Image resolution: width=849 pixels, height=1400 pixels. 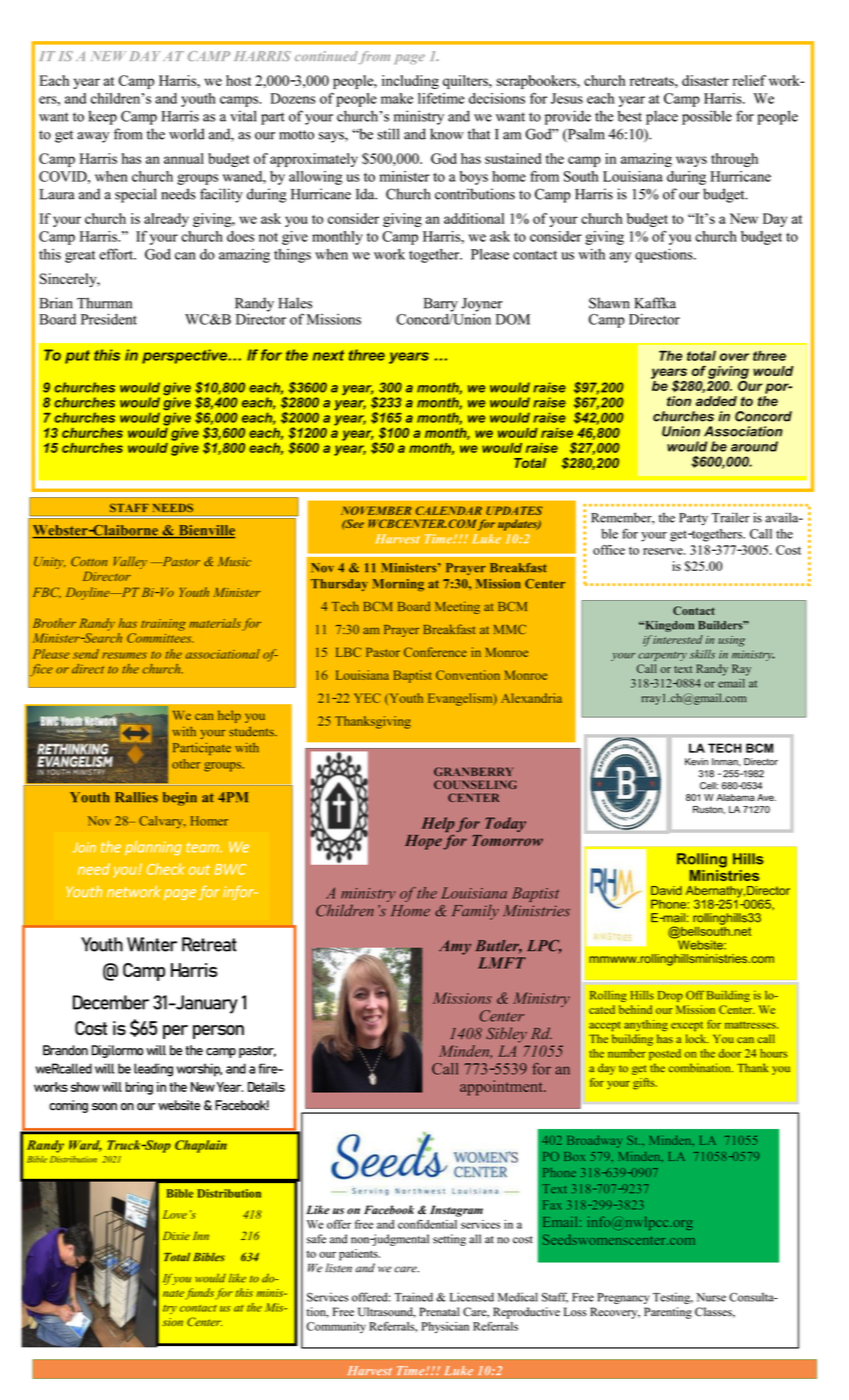 What do you see at coordinates (735, 797) in the image?
I see `Alabama` at bounding box center [735, 797].
